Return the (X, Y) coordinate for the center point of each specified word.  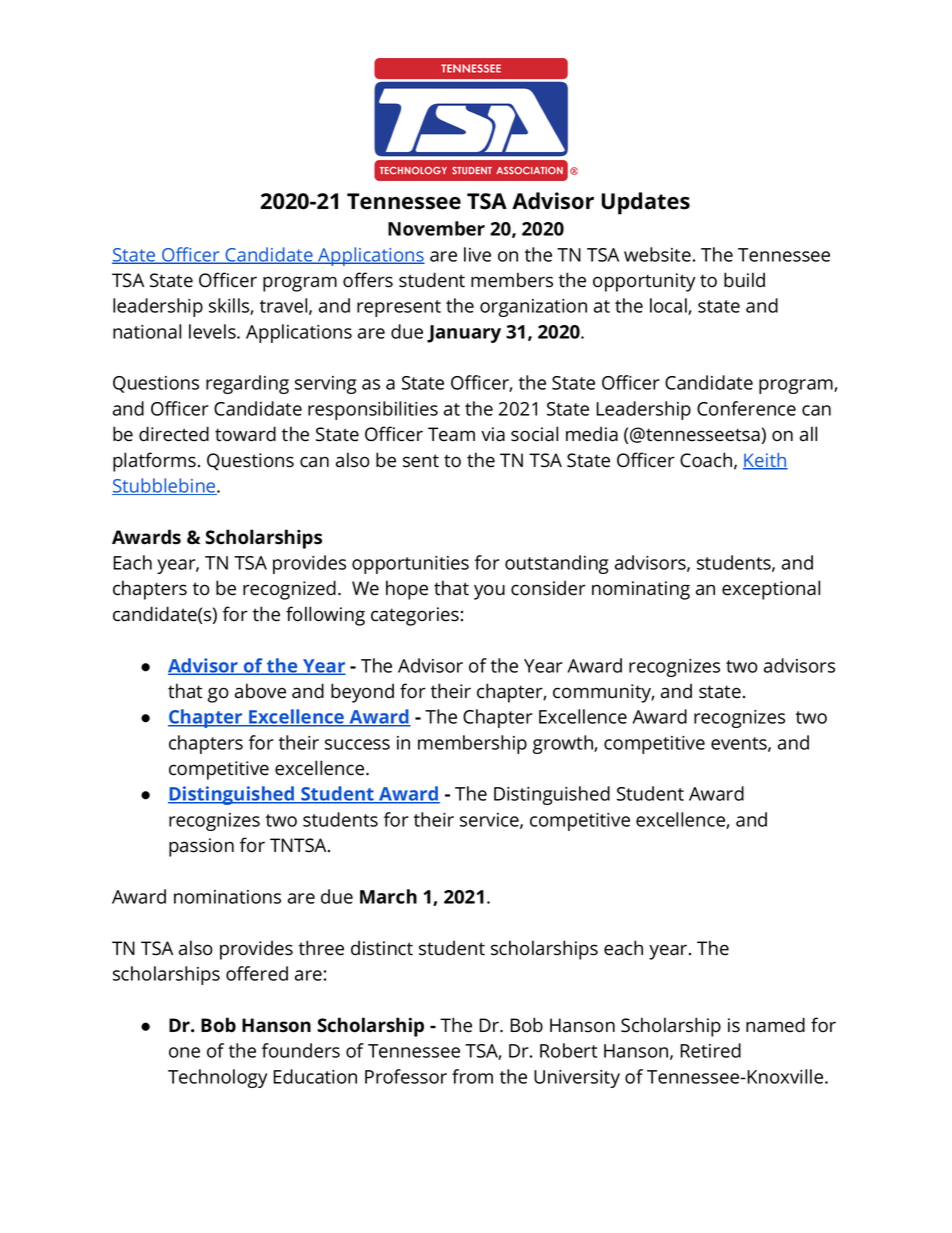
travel (283, 305)
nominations (227, 897)
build (744, 280)
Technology (217, 1078)
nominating (641, 590)
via (493, 434)
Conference (746, 408)
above (260, 691)
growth (564, 744)
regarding (247, 384)
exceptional (771, 590)
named (775, 1025)
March (388, 896)
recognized (289, 590)
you (489, 592)
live (477, 254)
